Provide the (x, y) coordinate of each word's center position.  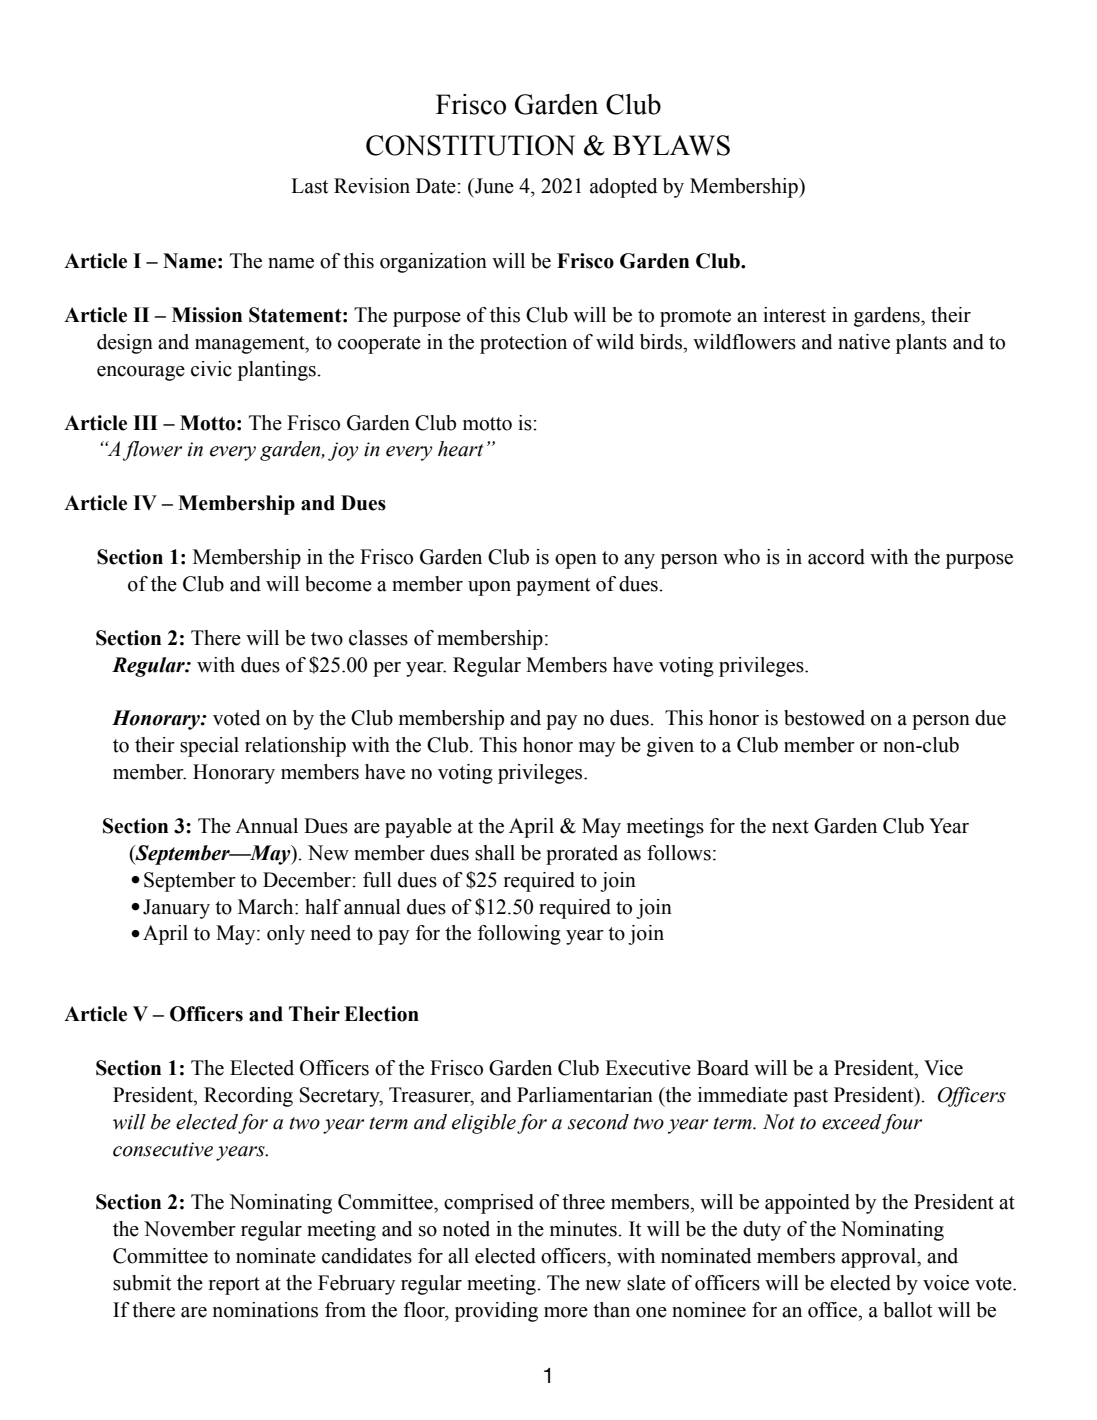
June (493, 186)
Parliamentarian (585, 1095)
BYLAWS (671, 145)
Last (309, 186)
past (810, 1098)
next (790, 827)
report (234, 1286)
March (267, 907)
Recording (248, 1097)
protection (523, 344)
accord (836, 557)
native (864, 342)
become (338, 584)
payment (553, 587)
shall (495, 853)
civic (211, 369)
